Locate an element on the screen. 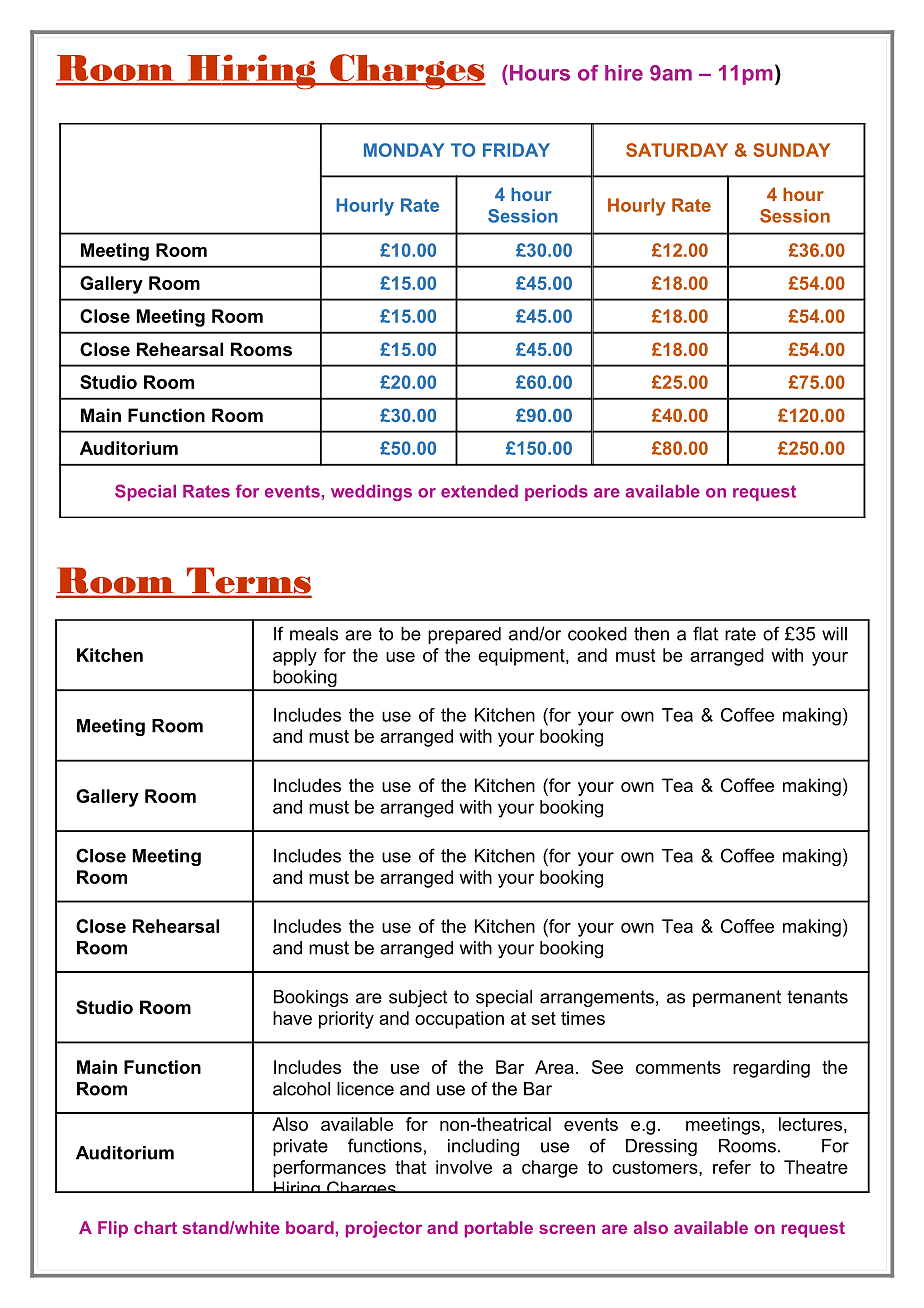 This screenshot has width=924, height=1308. SUNDAY is located at coordinates (791, 150).
